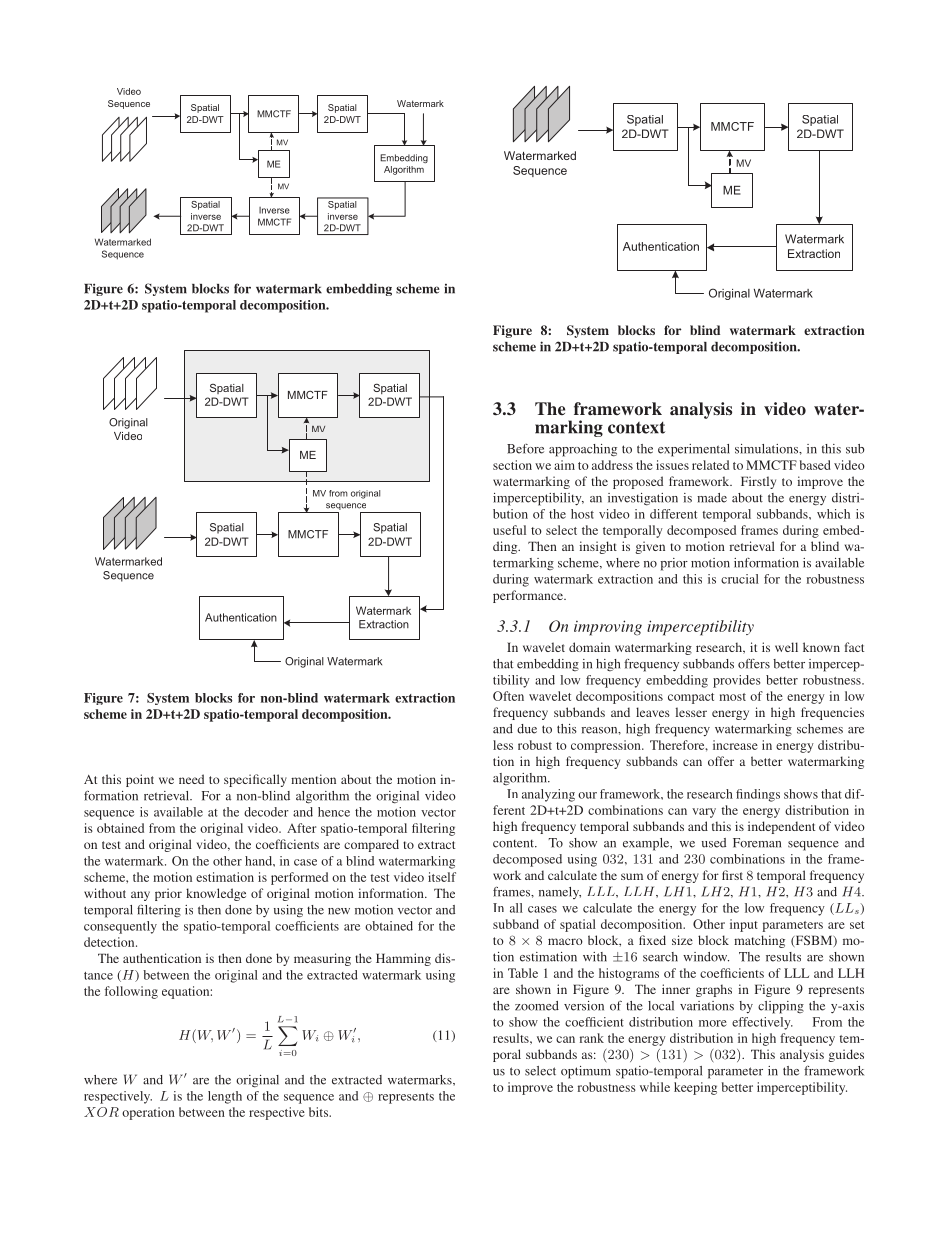 Image resolution: width=952 pixels, height=1233 pixels. What do you see at coordinates (216, 894) in the screenshot?
I see `knowledge` at bounding box center [216, 894].
